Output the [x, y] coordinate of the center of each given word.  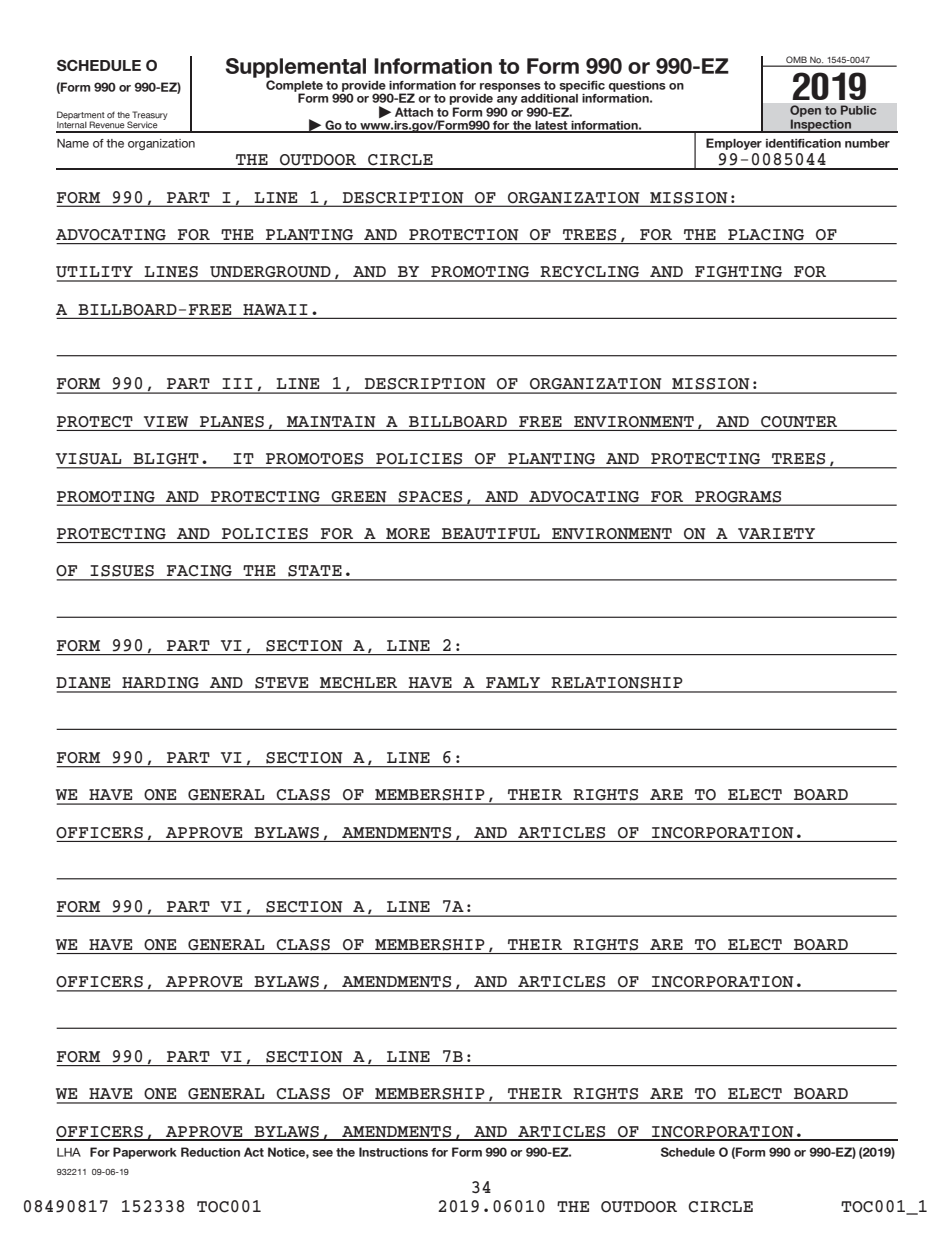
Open [805, 112]
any [507, 102]
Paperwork [145, 1153]
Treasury [150, 116]
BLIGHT [166, 458]
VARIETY [776, 533]
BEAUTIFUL [491, 533]
